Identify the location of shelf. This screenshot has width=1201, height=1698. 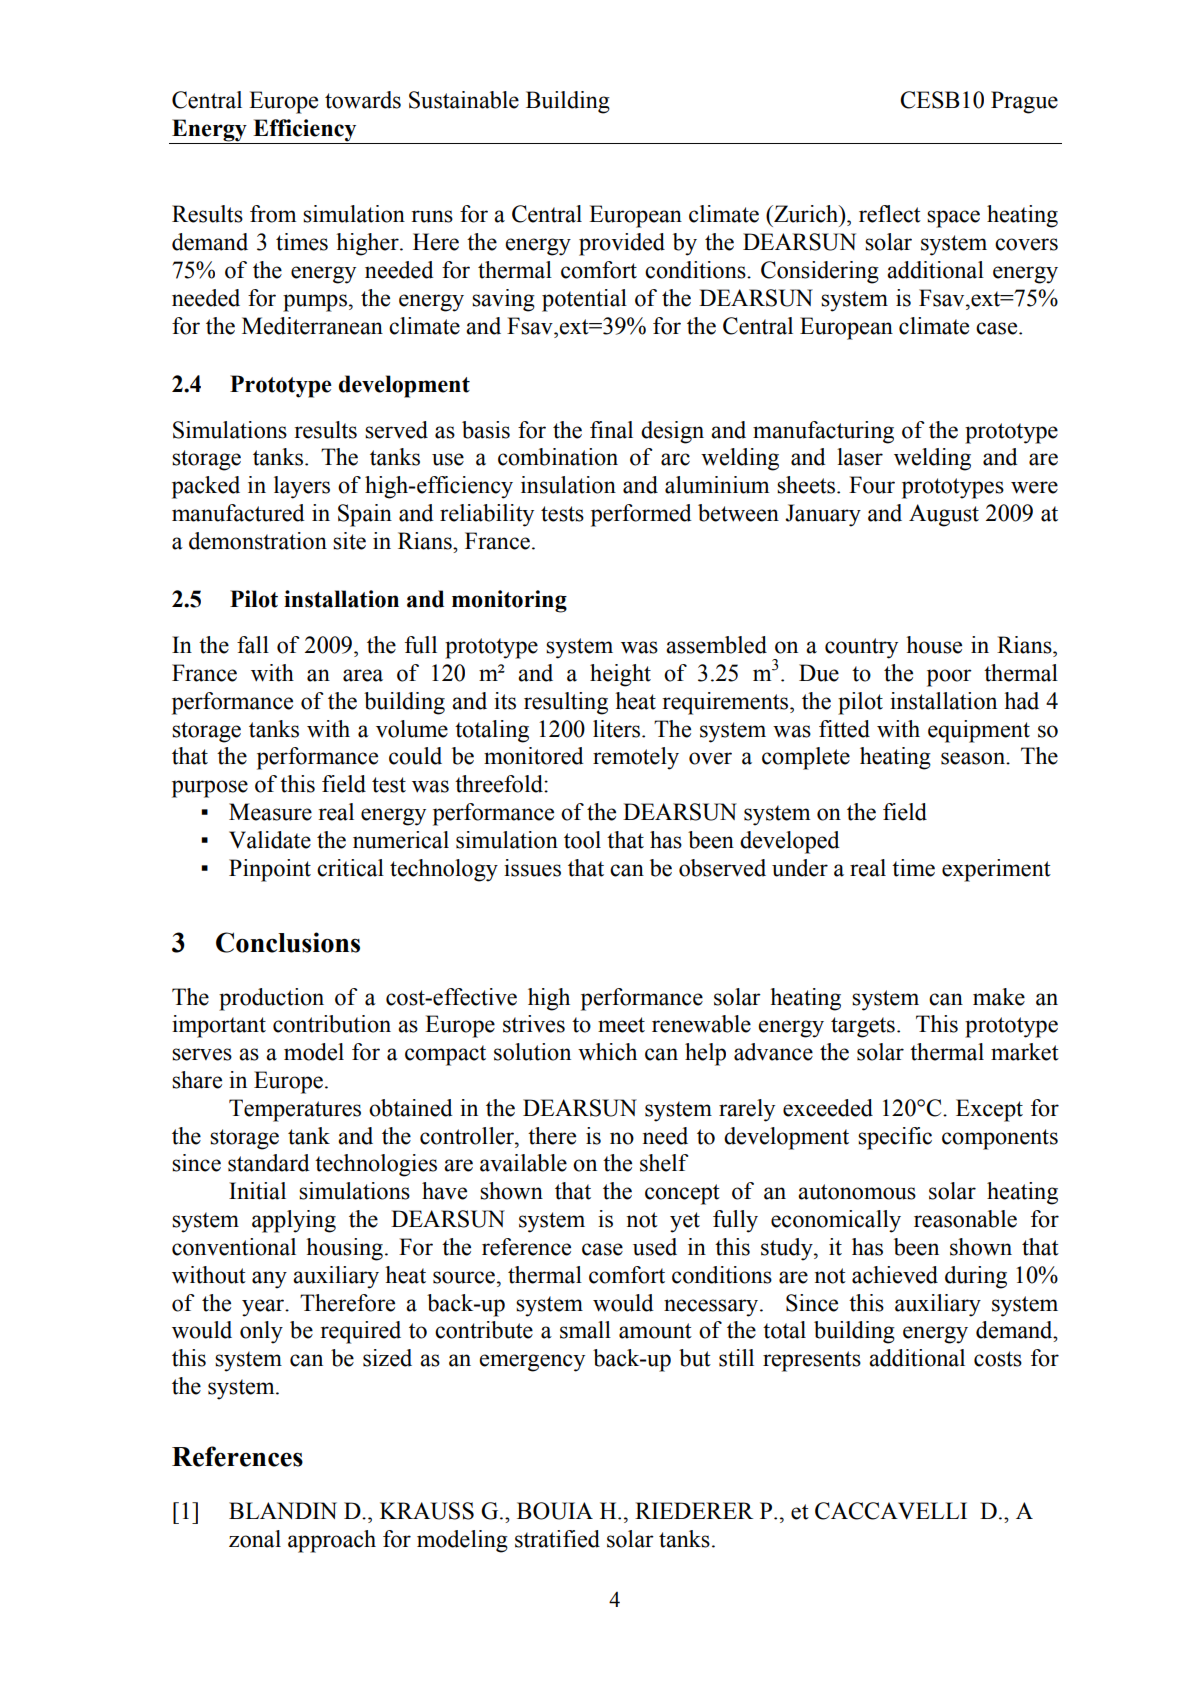
(664, 1163).
